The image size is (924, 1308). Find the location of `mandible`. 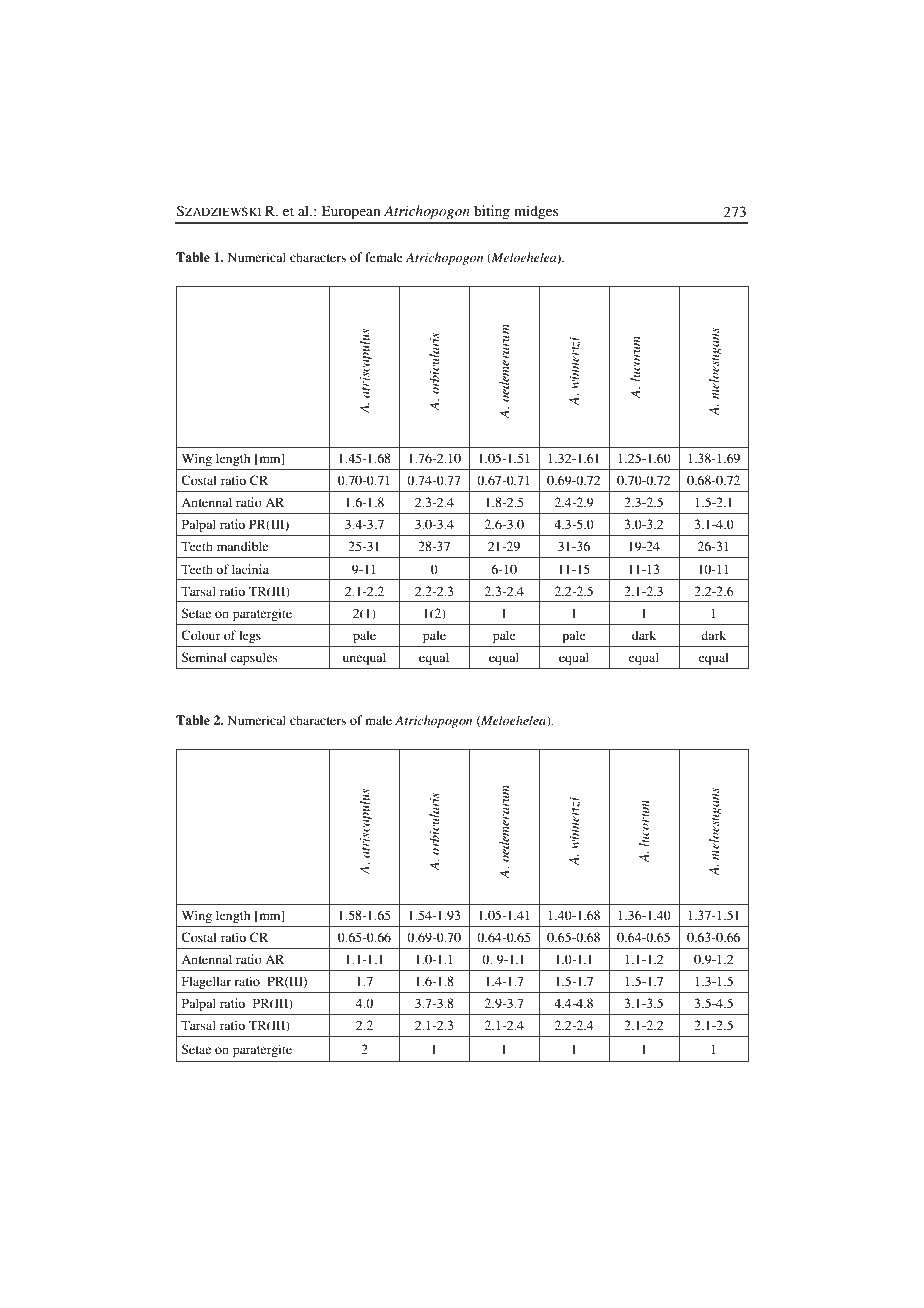

mandible is located at coordinates (242, 546).
